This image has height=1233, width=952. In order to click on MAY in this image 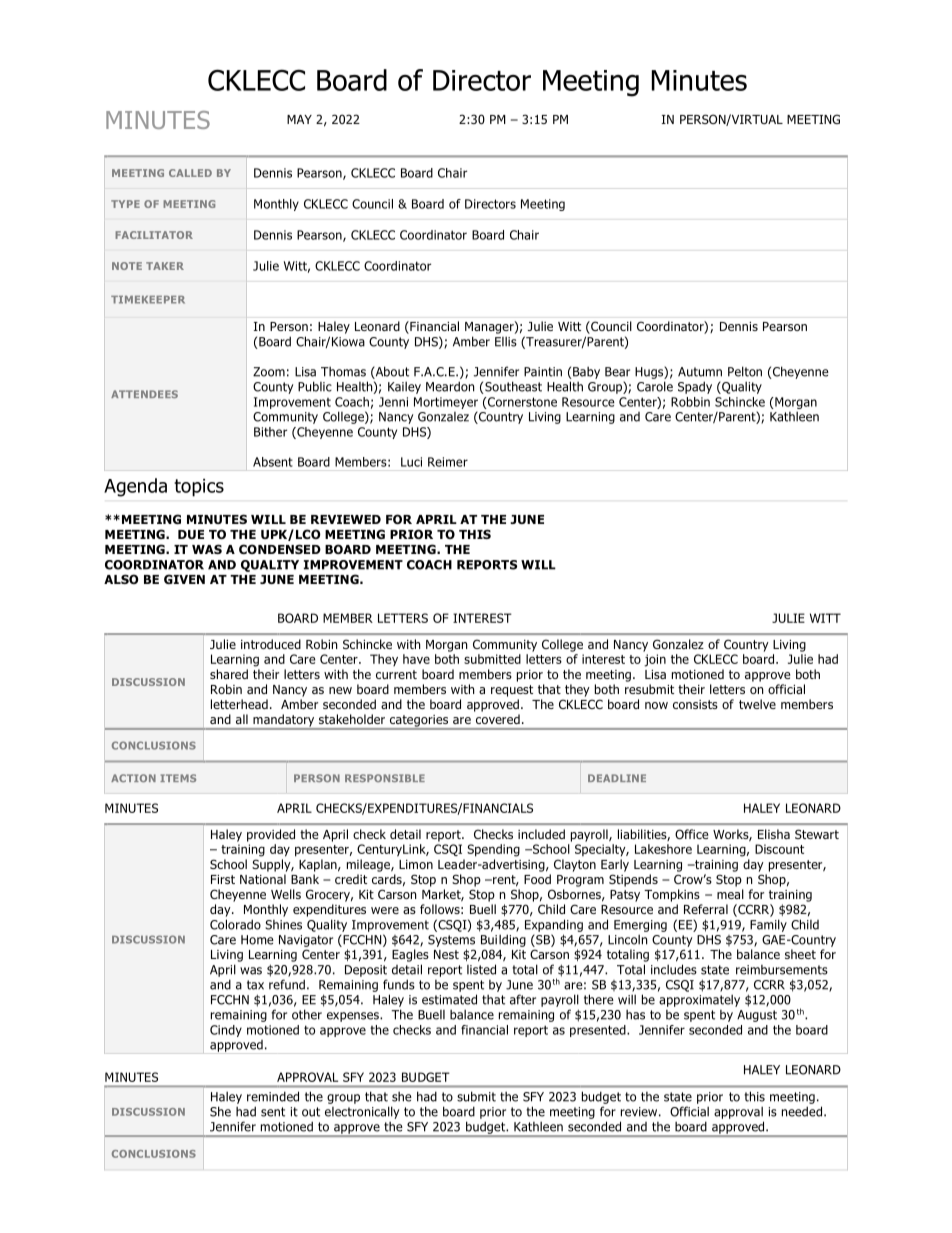, I will do `click(299, 119)`.
